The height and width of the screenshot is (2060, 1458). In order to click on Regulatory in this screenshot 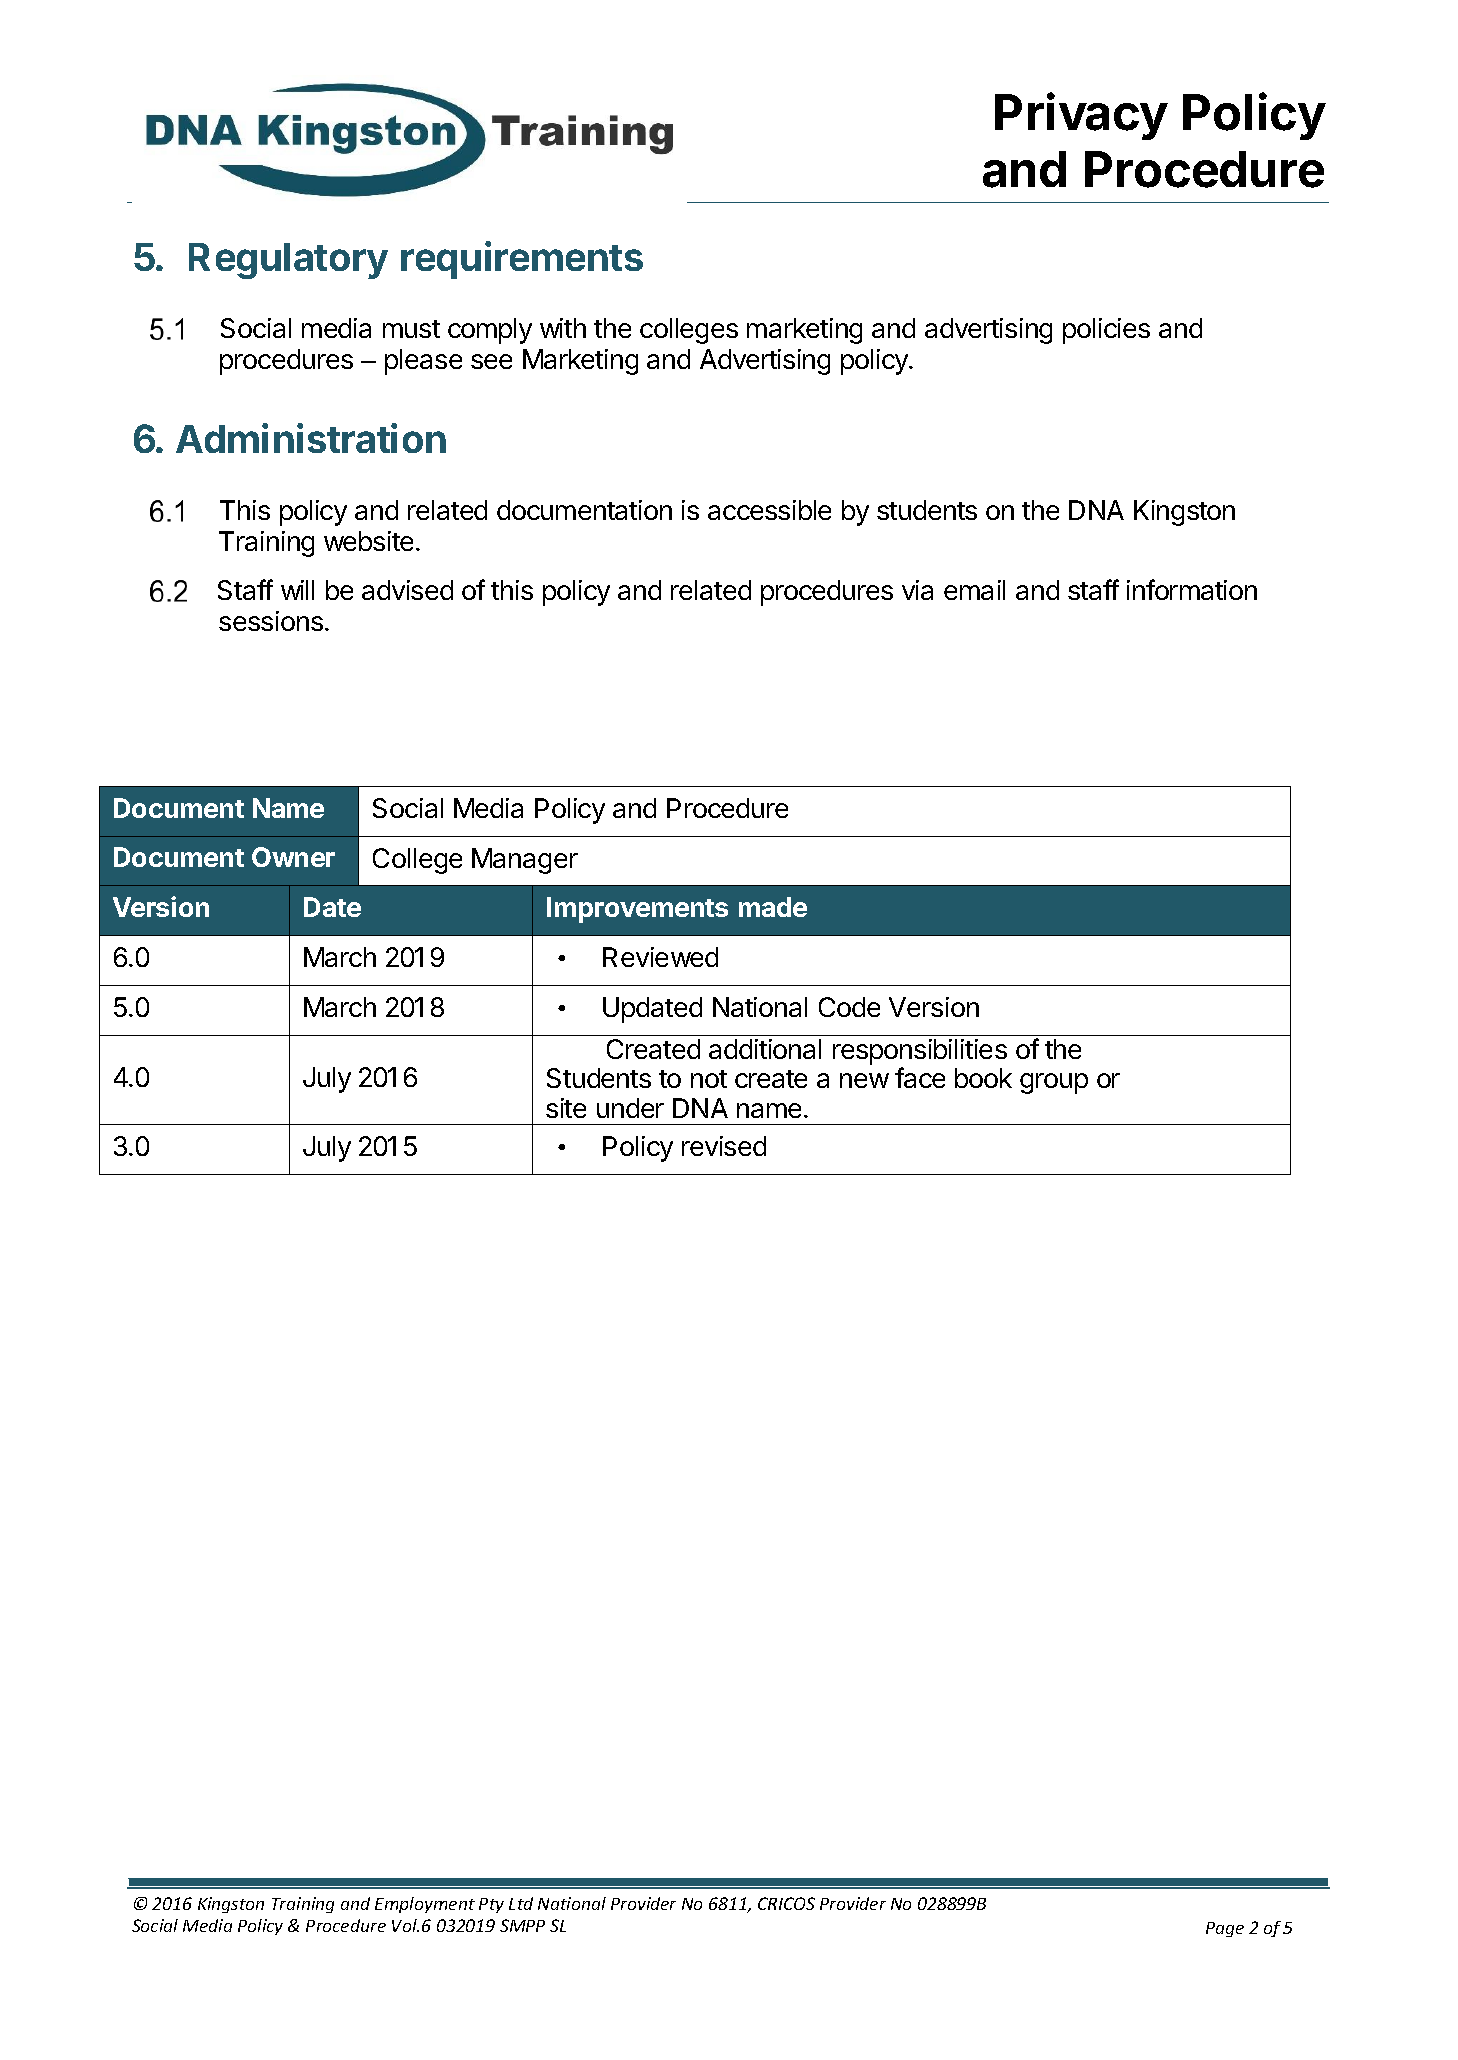, I will do `click(288, 261)`.
